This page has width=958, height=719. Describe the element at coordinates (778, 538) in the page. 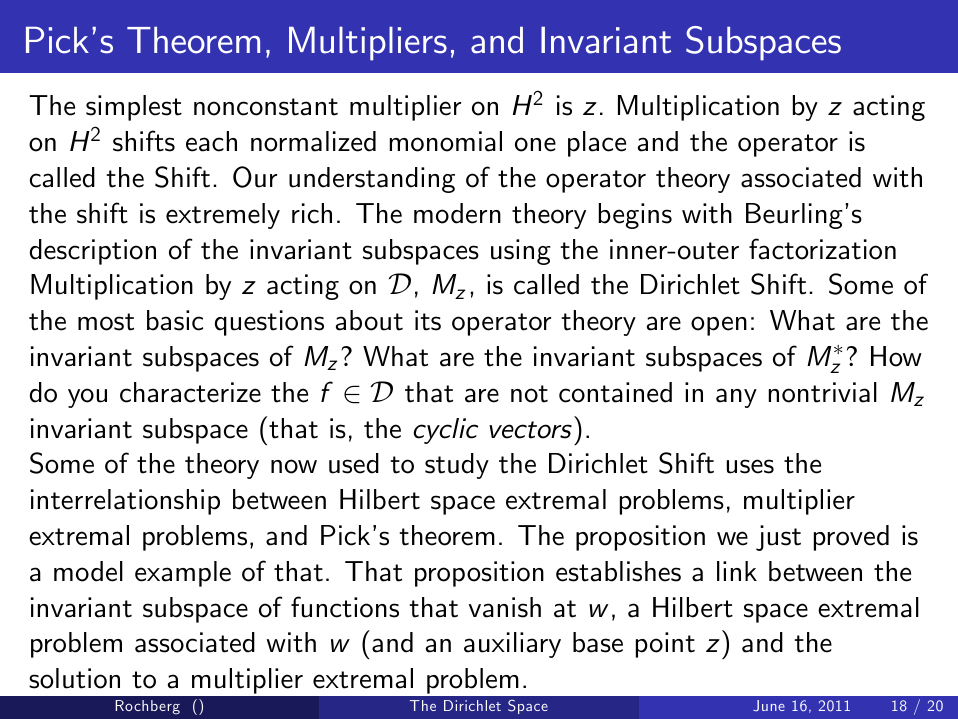

I see `just` at that location.
